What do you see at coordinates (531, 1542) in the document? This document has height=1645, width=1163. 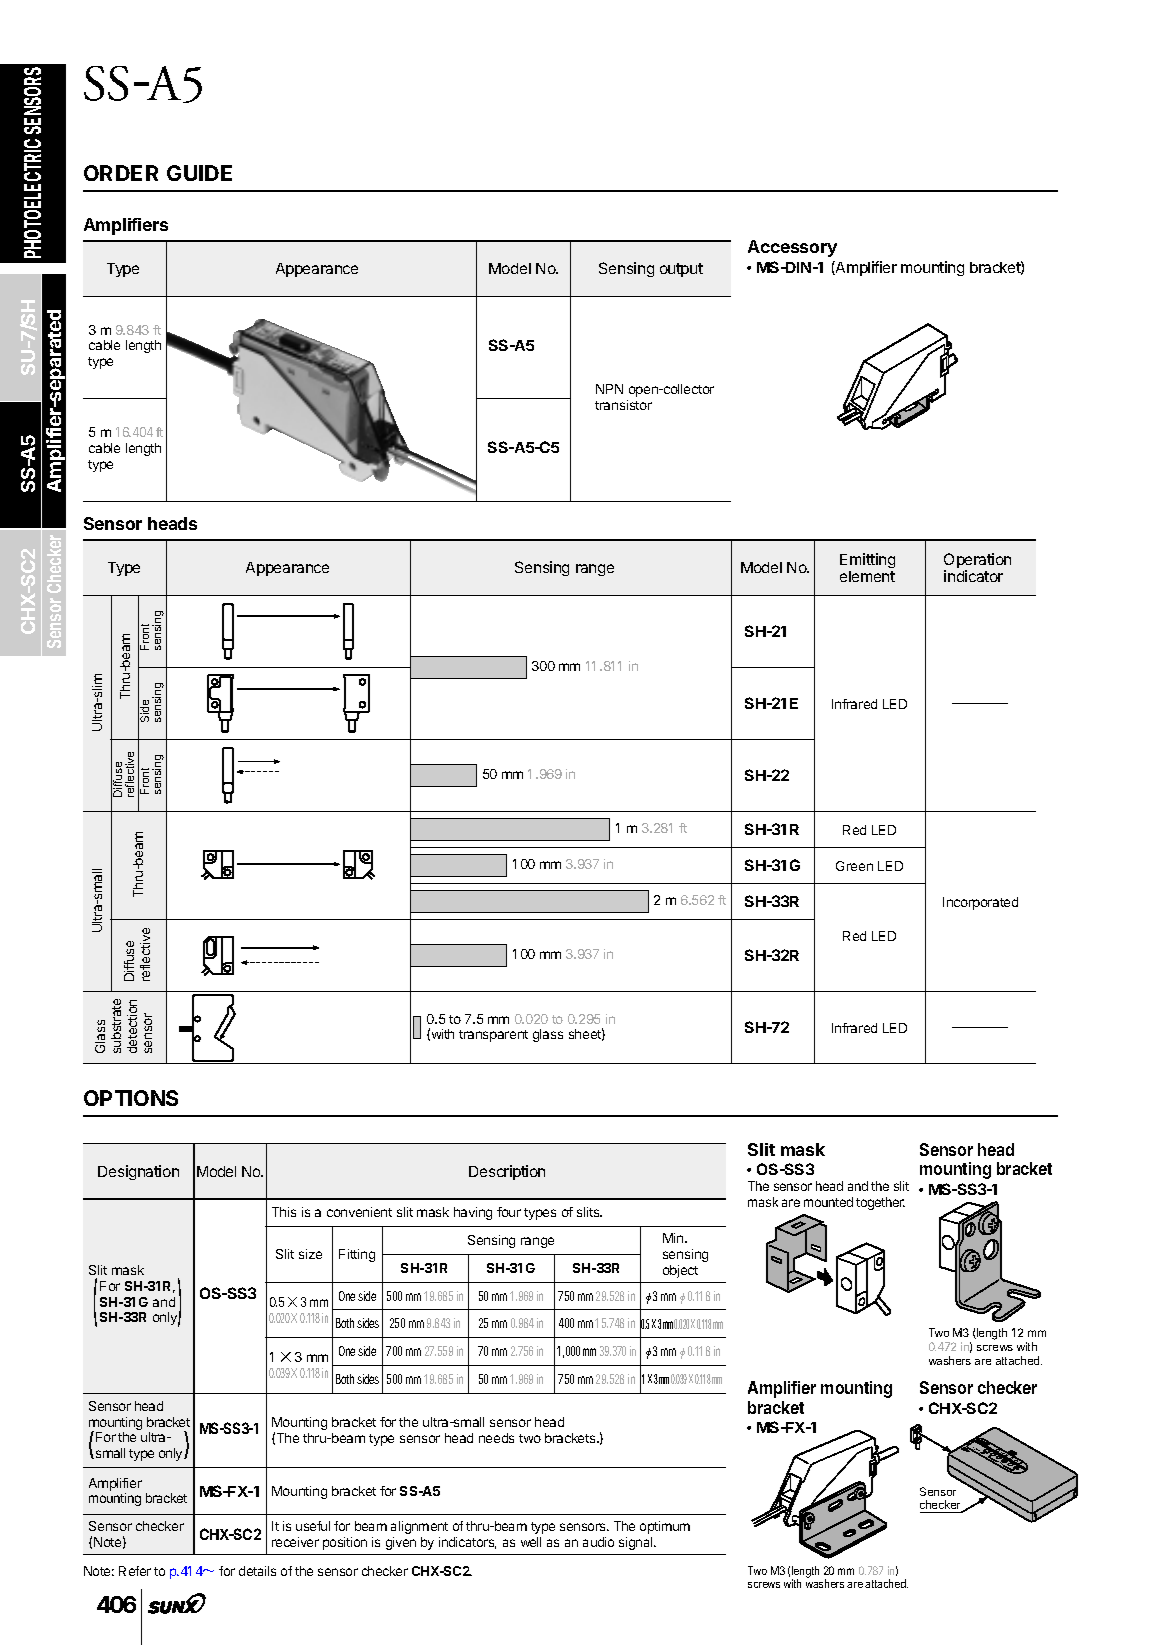 I see `well` at bounding box center [531, 1542].
